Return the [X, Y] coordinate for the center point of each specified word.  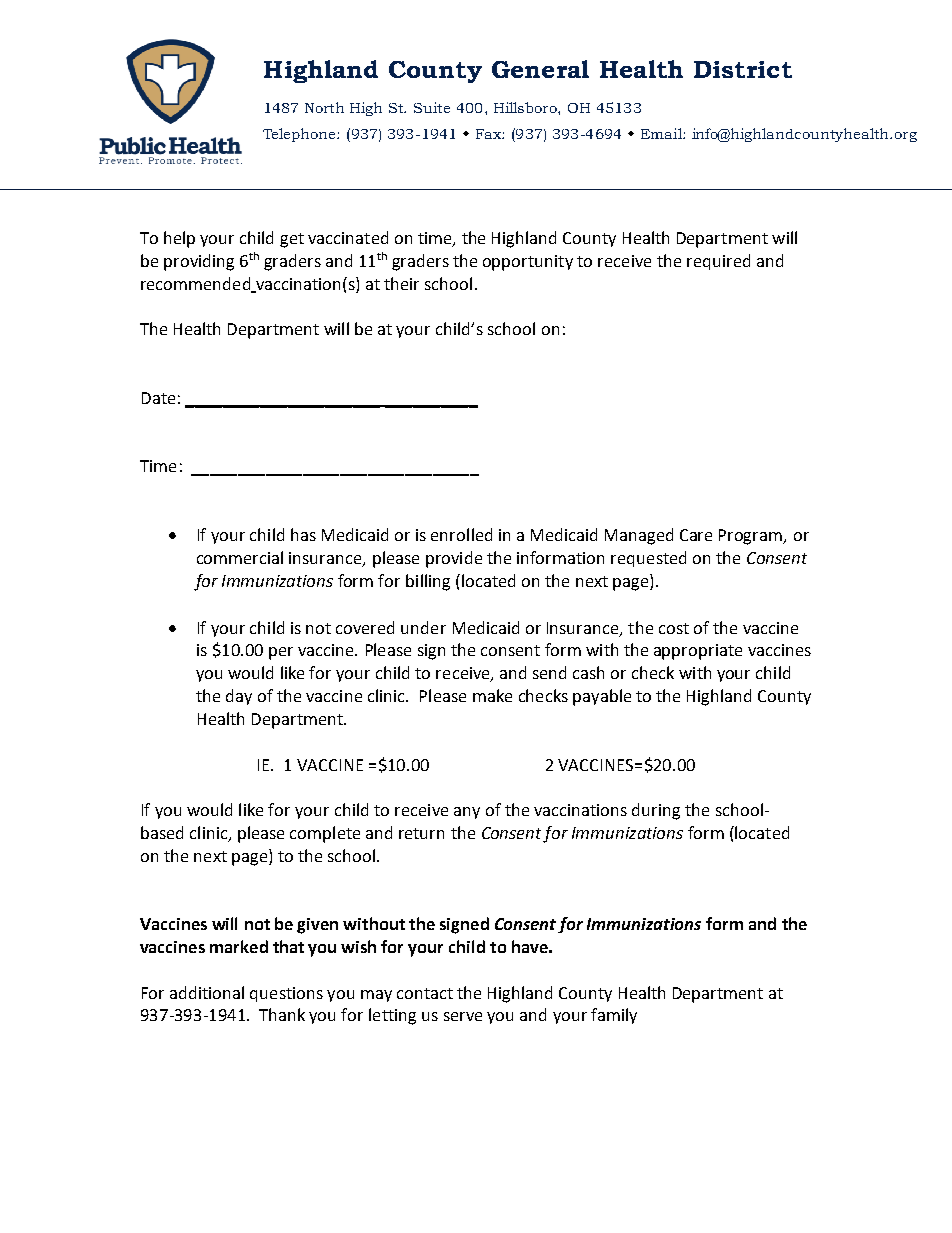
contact [425, 993]
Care [696, 535]
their [401, 283]
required [718, 262]
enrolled [461, 534]
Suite [432, 107]
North [324, 107]
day [239, 697]
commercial [240, 557]
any [467, 813]
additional [207, 992]
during [656, 811]
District [743, 69]
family [614, 1016]
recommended [197, 284]
